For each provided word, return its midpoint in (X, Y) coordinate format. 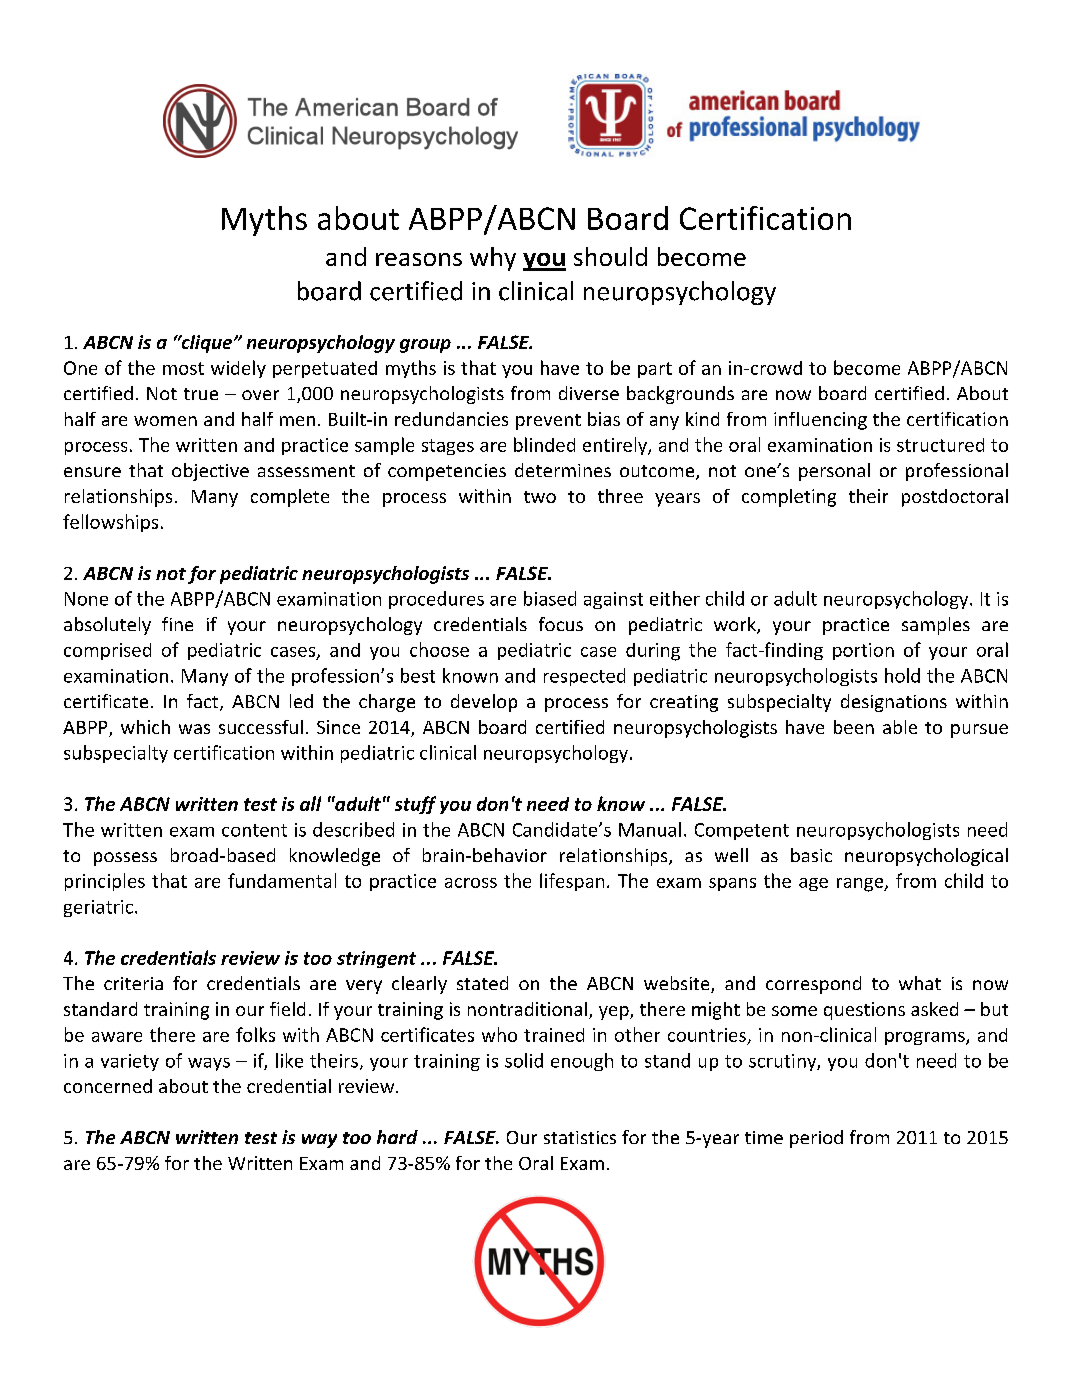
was (194, 729)
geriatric (100, 908)
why (493, 259)
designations (894, 703)
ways (209, 1064)
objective (210, 472)
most (183, 368)
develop (484, 703)
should (610, 256)
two (540, 497)
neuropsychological (926, 857)
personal (834, 472)
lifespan (572, 882)
